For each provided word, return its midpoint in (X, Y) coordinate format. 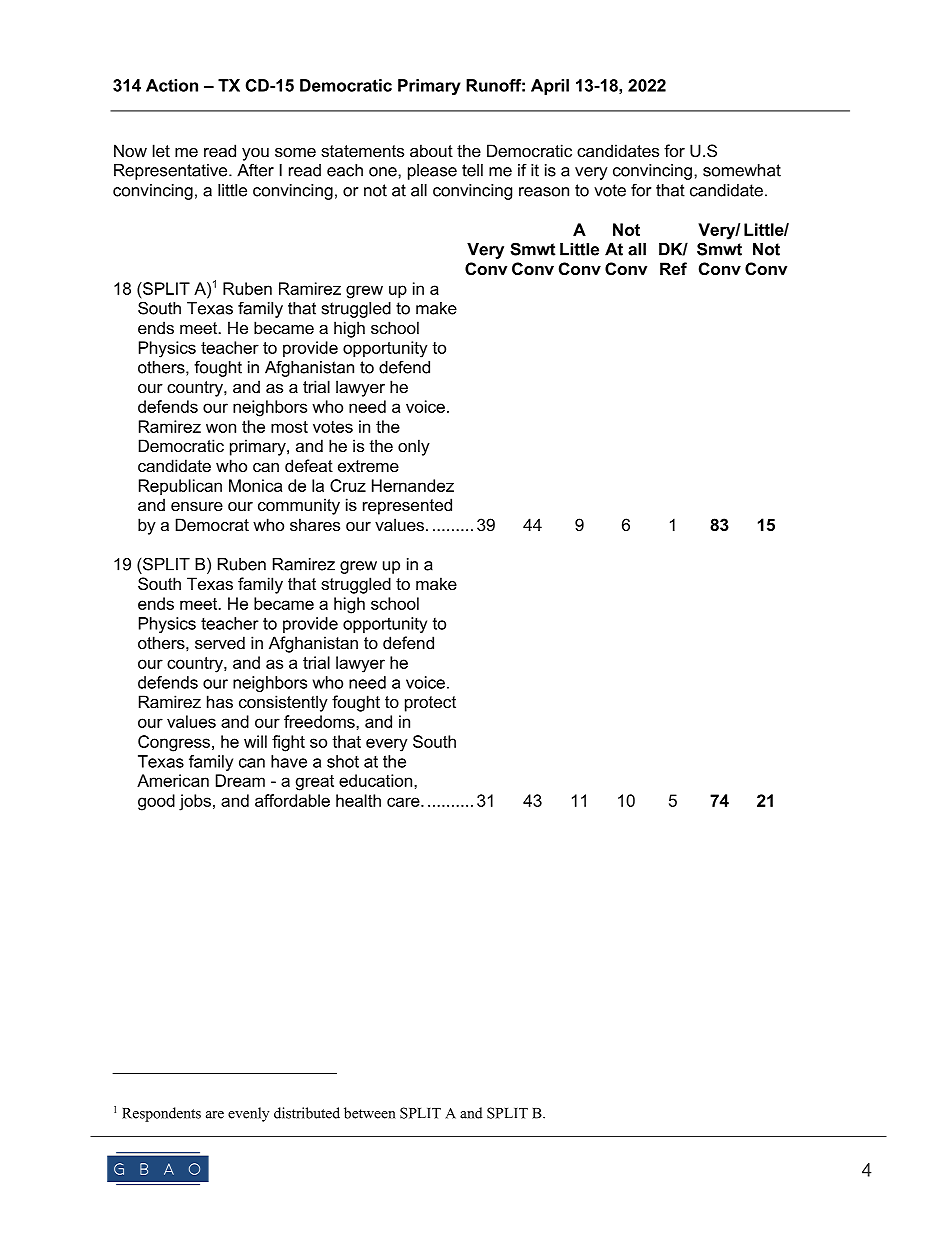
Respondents (161, 1114)
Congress (174, 743)
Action (172, 85)
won (221, 428)
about (431, 150)
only (414, 447)
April (550, 87)
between (370, 1113)
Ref (673, 268)
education (377, 780)
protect (430, 704)
